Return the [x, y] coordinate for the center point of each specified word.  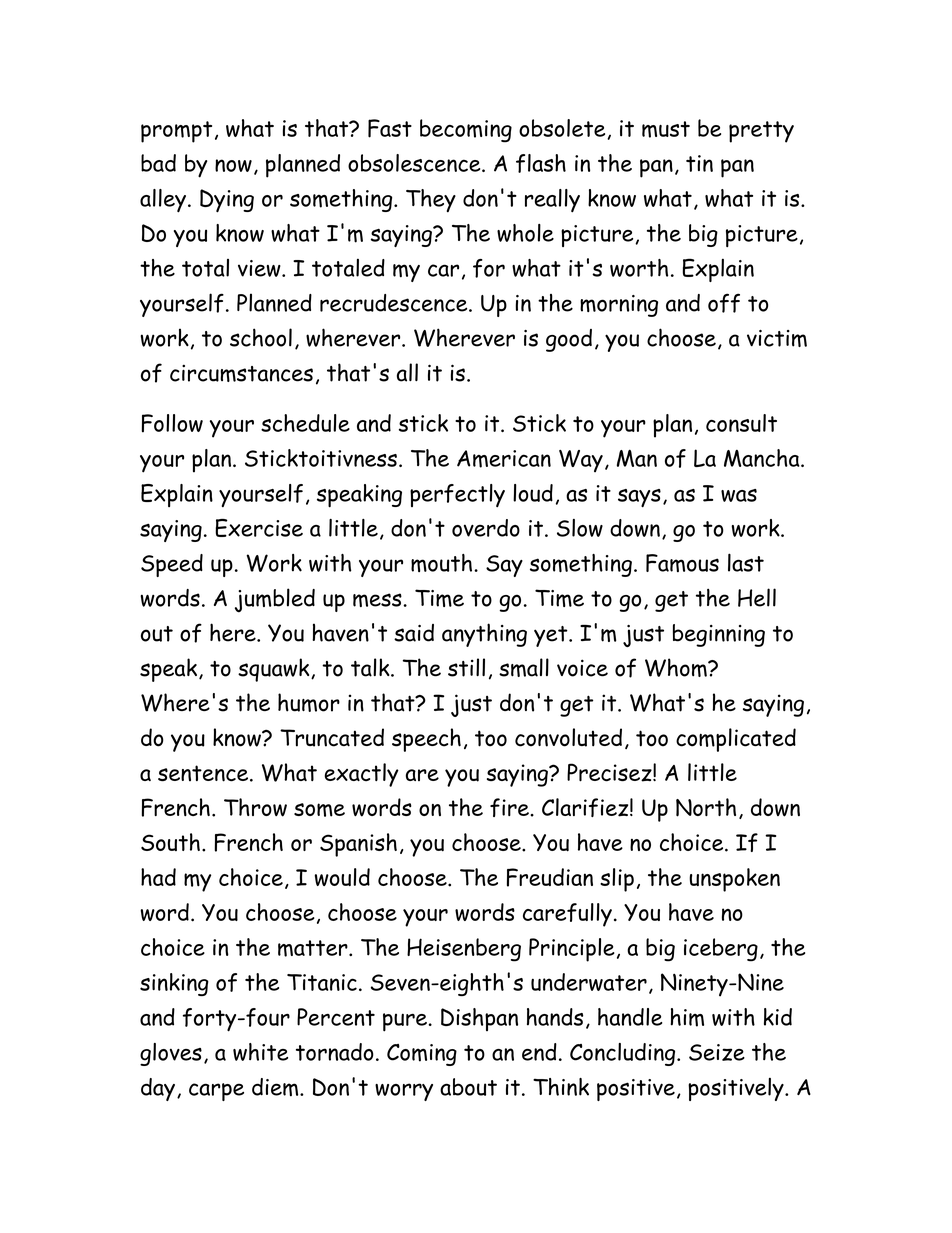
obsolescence [415, 163]
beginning [719, 635]
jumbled [275, 600]
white [260, 1052]
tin [699, 163]
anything [484, 635]
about [468, 1087]
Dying [227, 201]
